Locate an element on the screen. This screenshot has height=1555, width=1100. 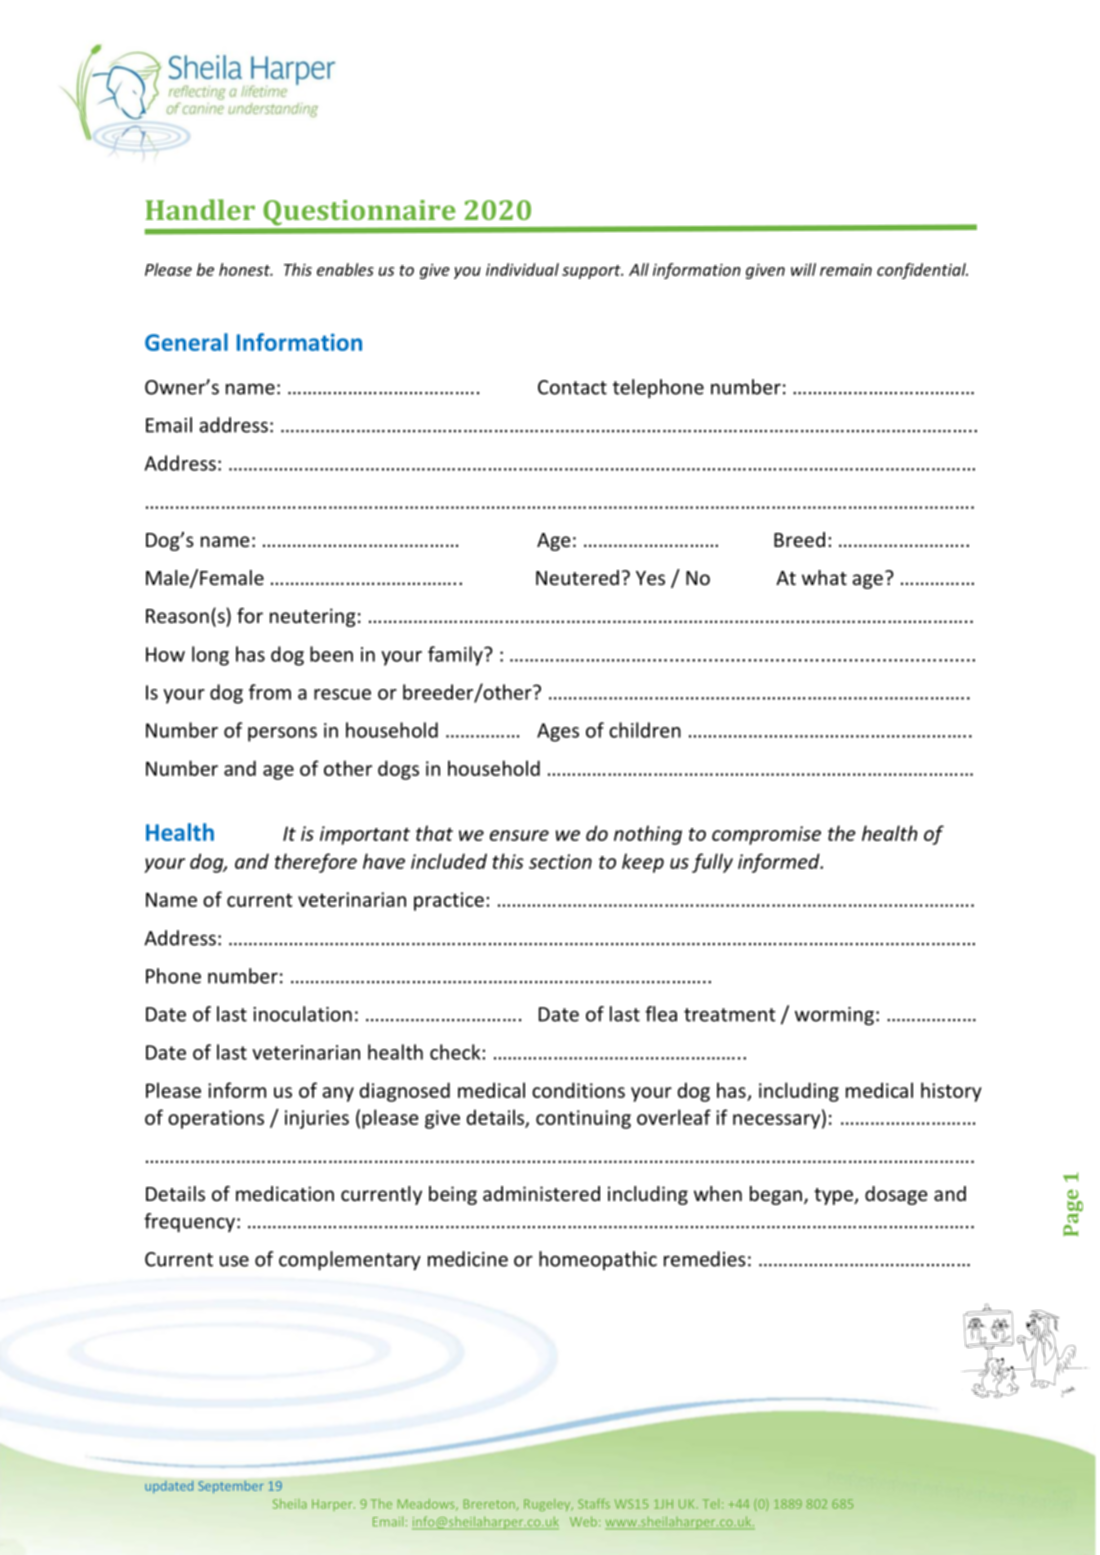
September is located at coordinates (231, 1487).
